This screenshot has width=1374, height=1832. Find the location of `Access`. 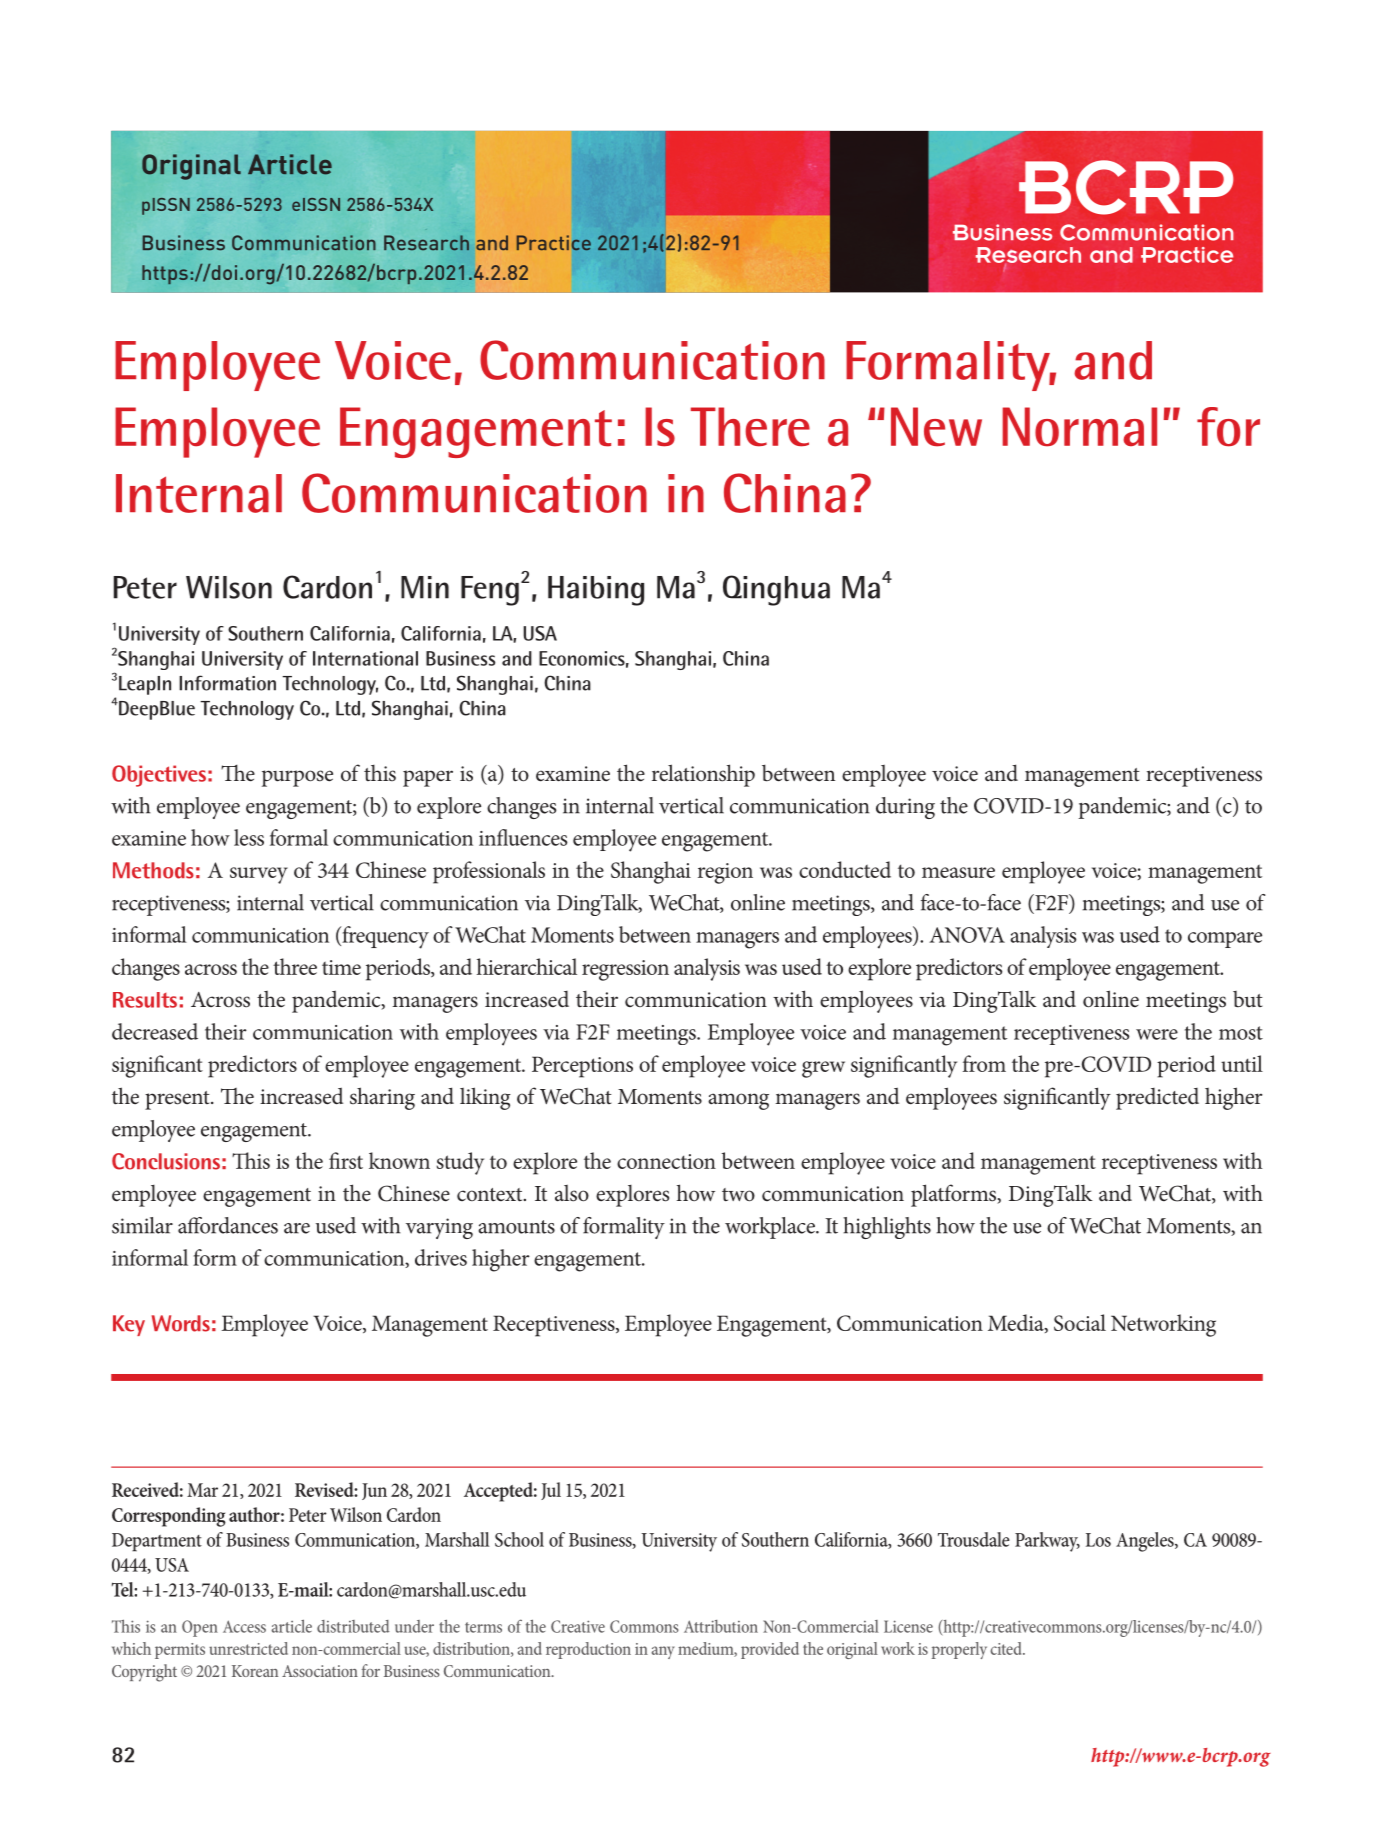

Access is located at coordinates (244, 1626).
